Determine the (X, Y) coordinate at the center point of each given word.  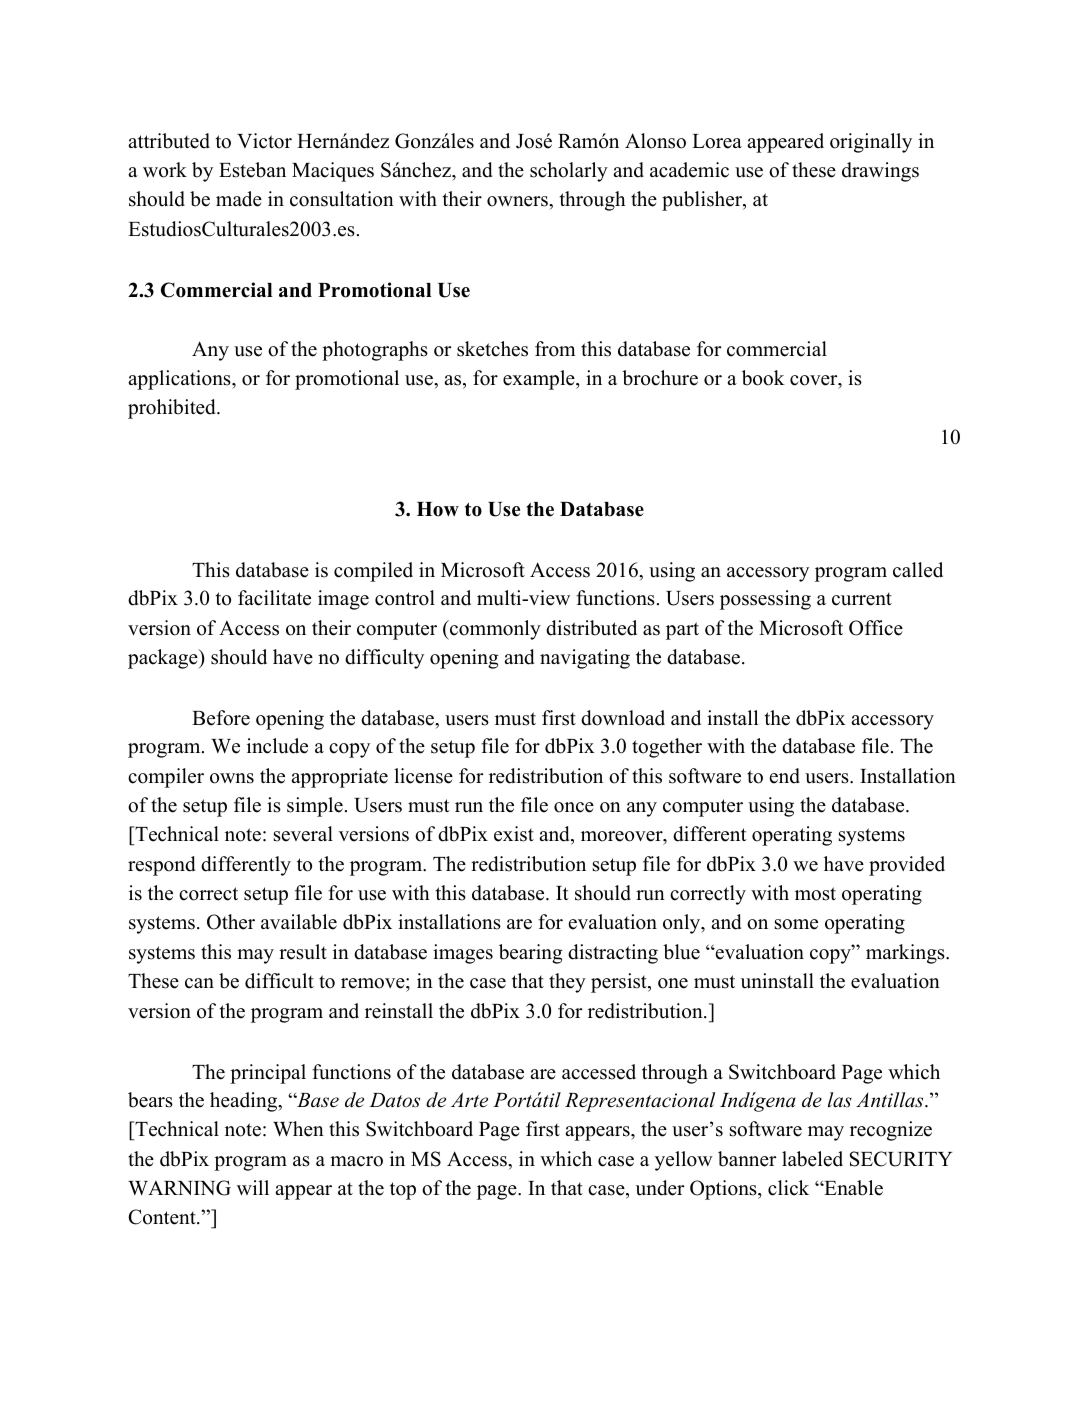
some (796, 924)
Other (231, 922)
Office (876, 628)
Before (221, 718)
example (540, 380)
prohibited (173, 409)
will (253, 1187)
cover (814, 380)
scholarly (569, 172)
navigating (585, 659)
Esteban (252, 170)
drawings (880, 172)
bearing (530, 954)
